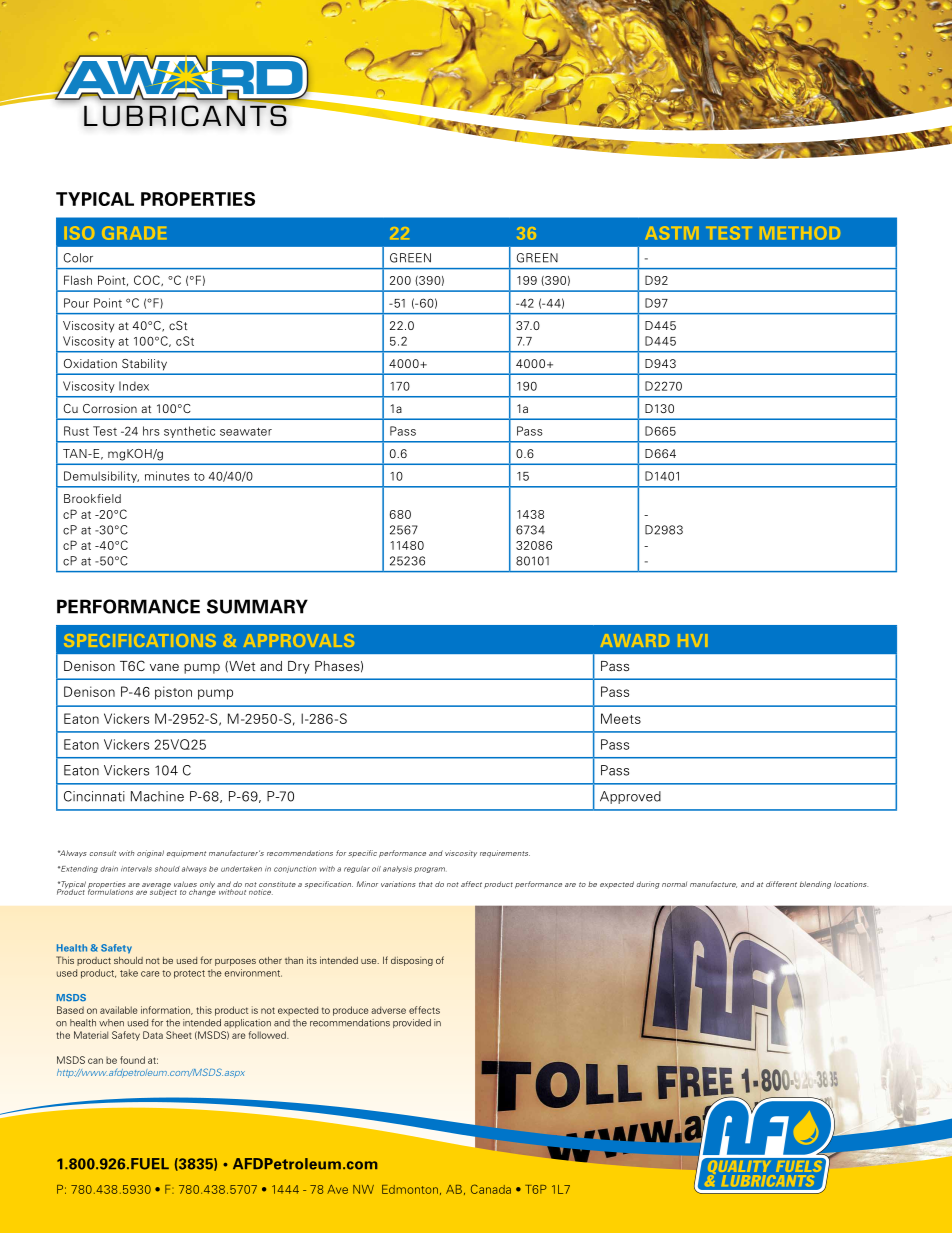 The width and height of the screenshot is (952, 1233). Describe the element at coordinates (148, 280) in the screenshot. I see `COC` at that location.
